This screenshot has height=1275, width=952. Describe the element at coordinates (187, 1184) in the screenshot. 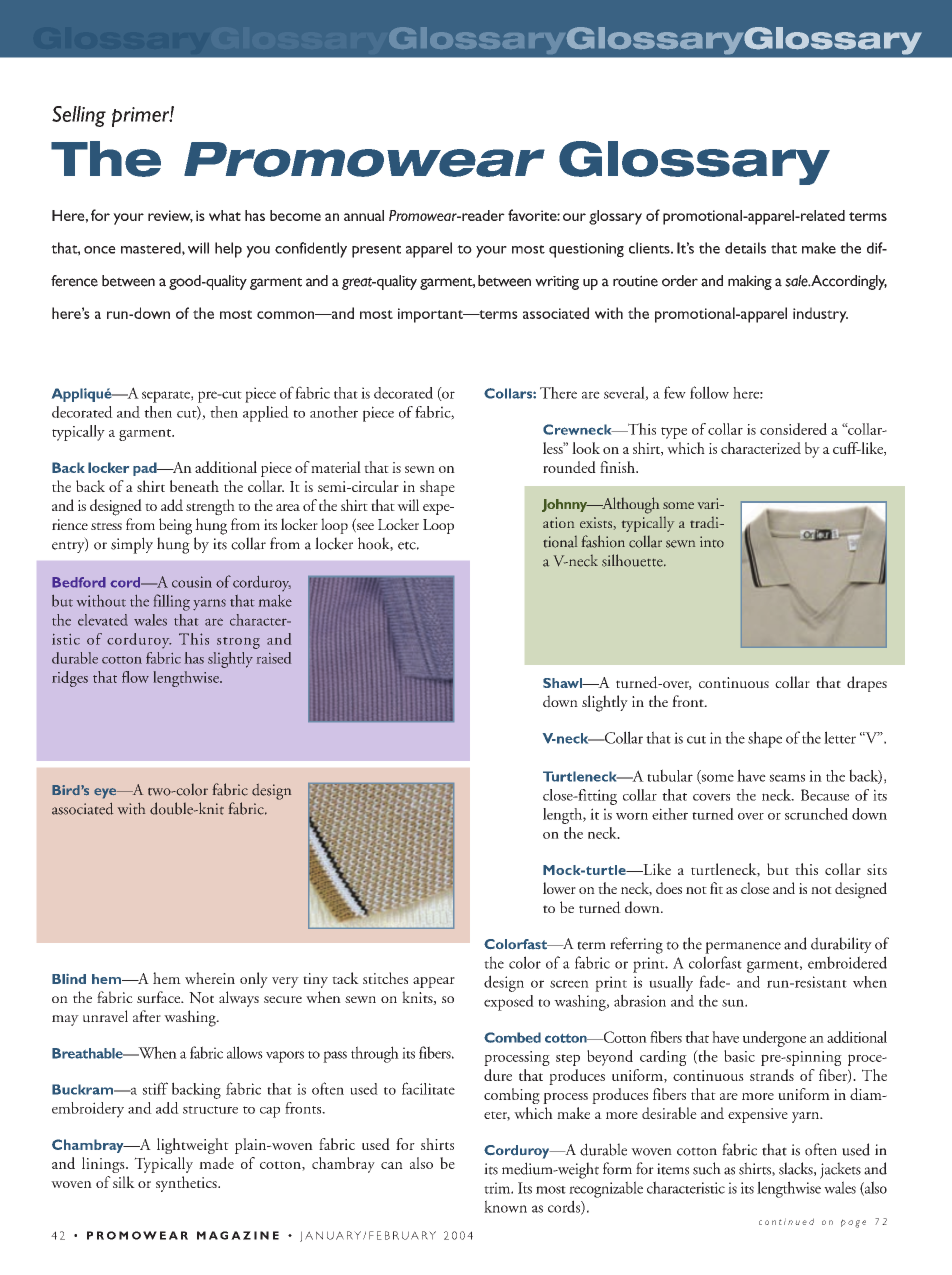

I see `synthetics` at that location.
